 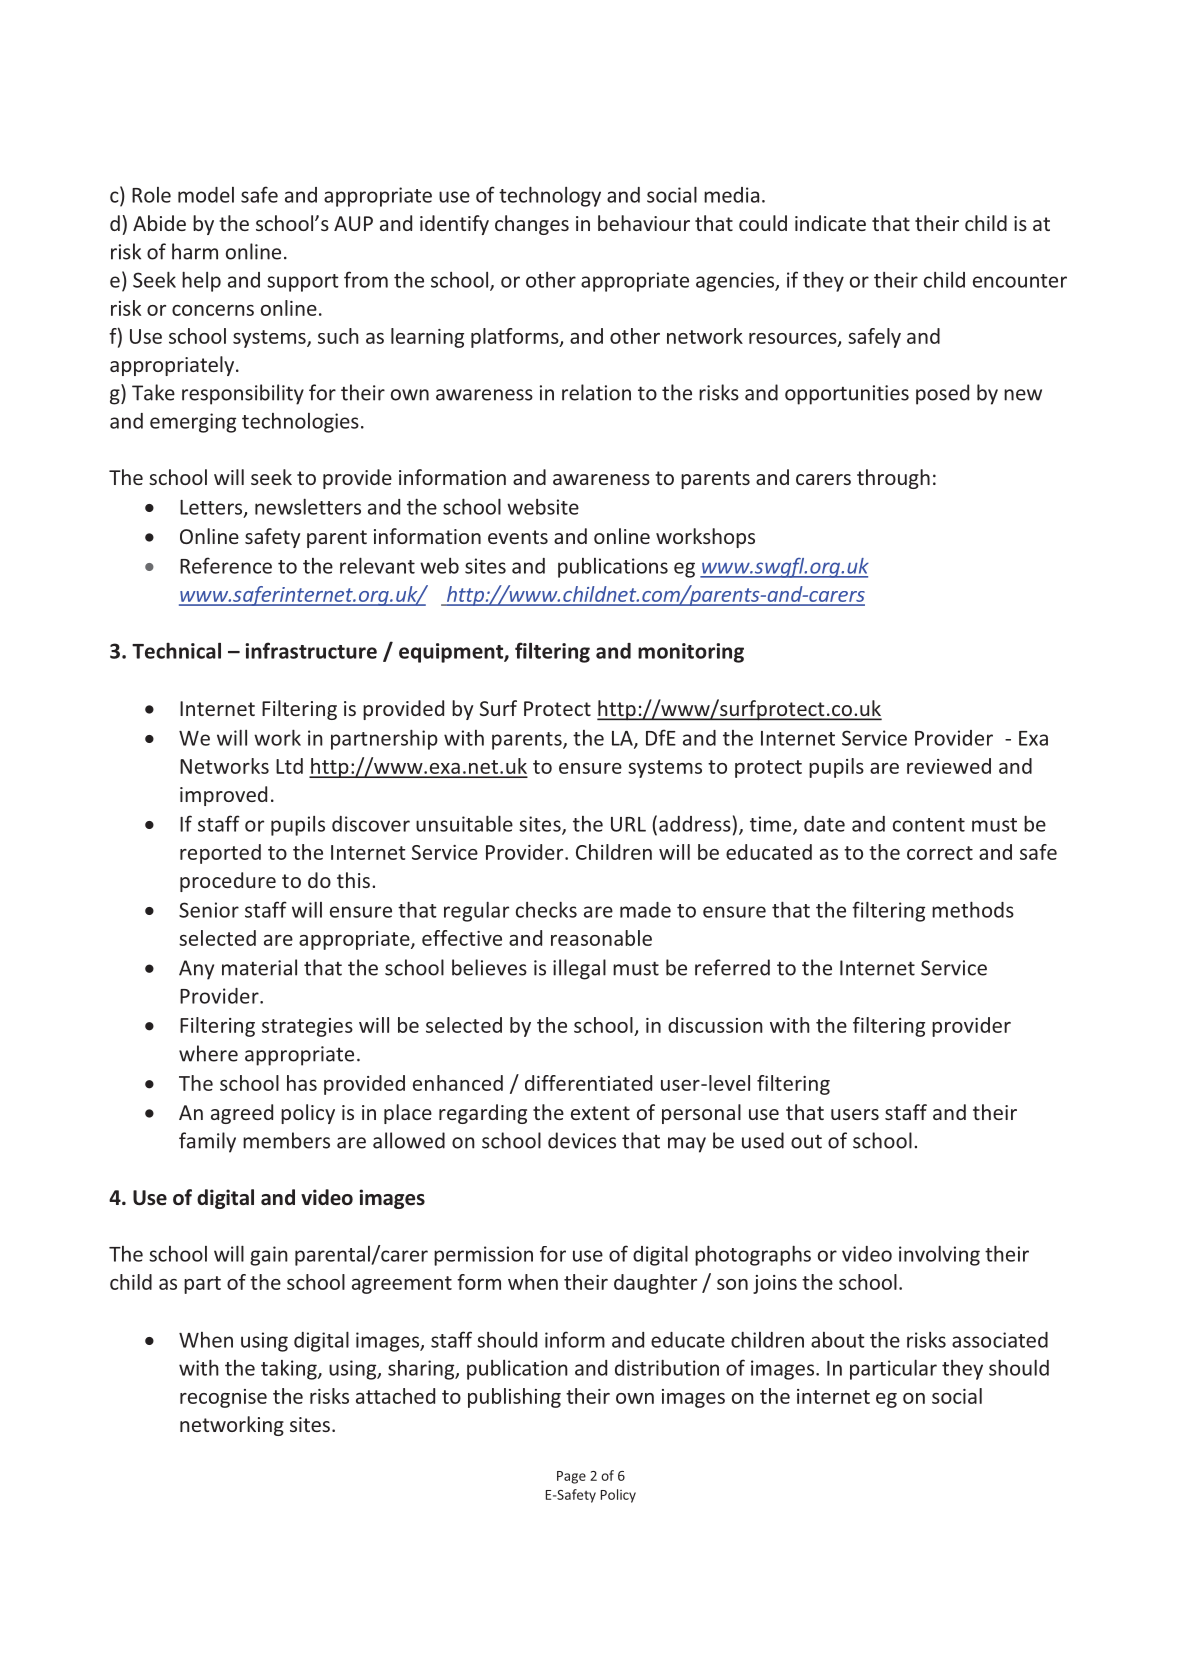 I want to click on members, so click(x=286, y=1140).
